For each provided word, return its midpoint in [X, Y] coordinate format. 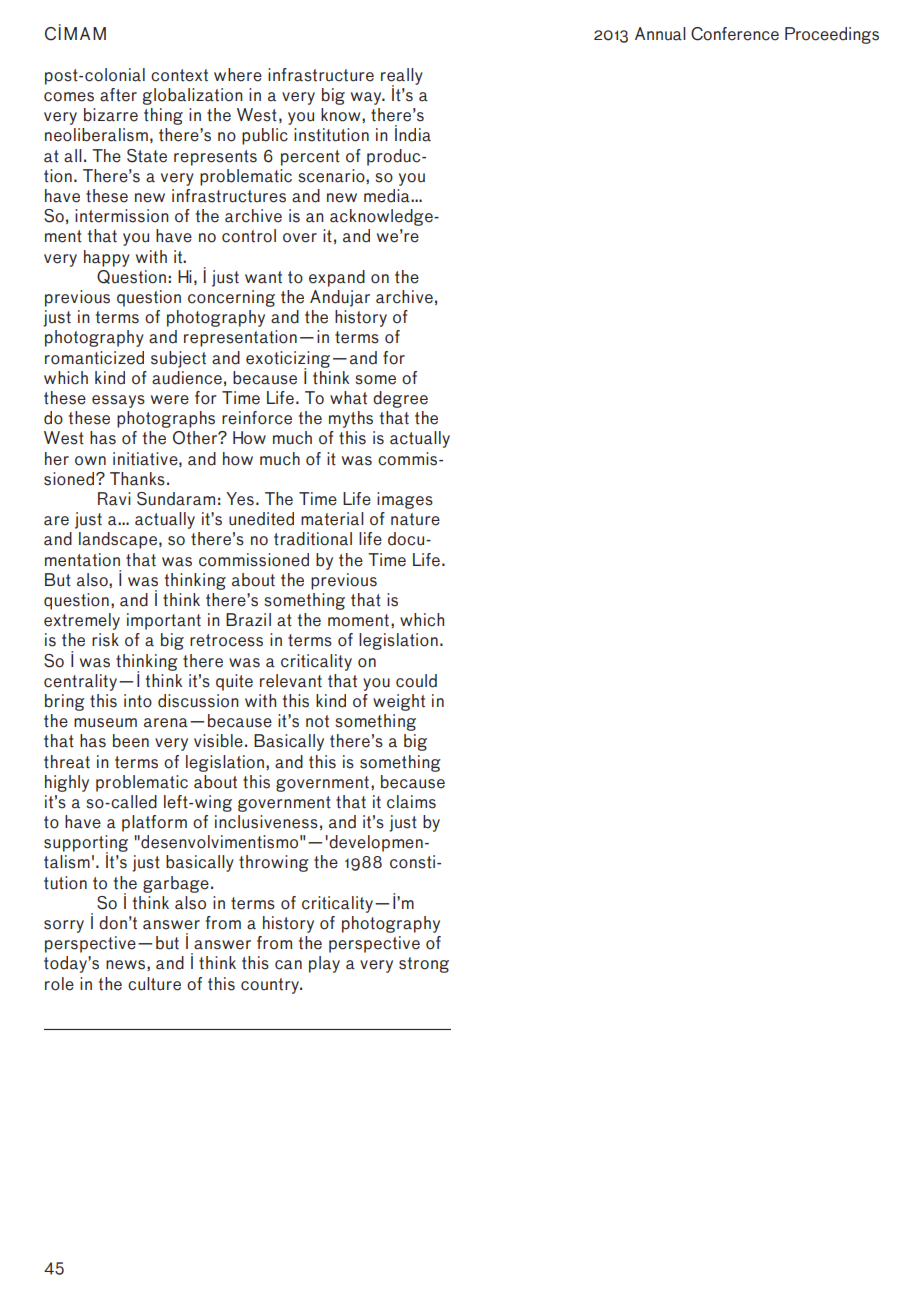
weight [399, 702]
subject [178, 359]
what [348, 398]
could [416, 681]
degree [400, 399]
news [125, 965]
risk [105, 640]
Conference [735, 34]
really [402, 77]
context [179, 75]
